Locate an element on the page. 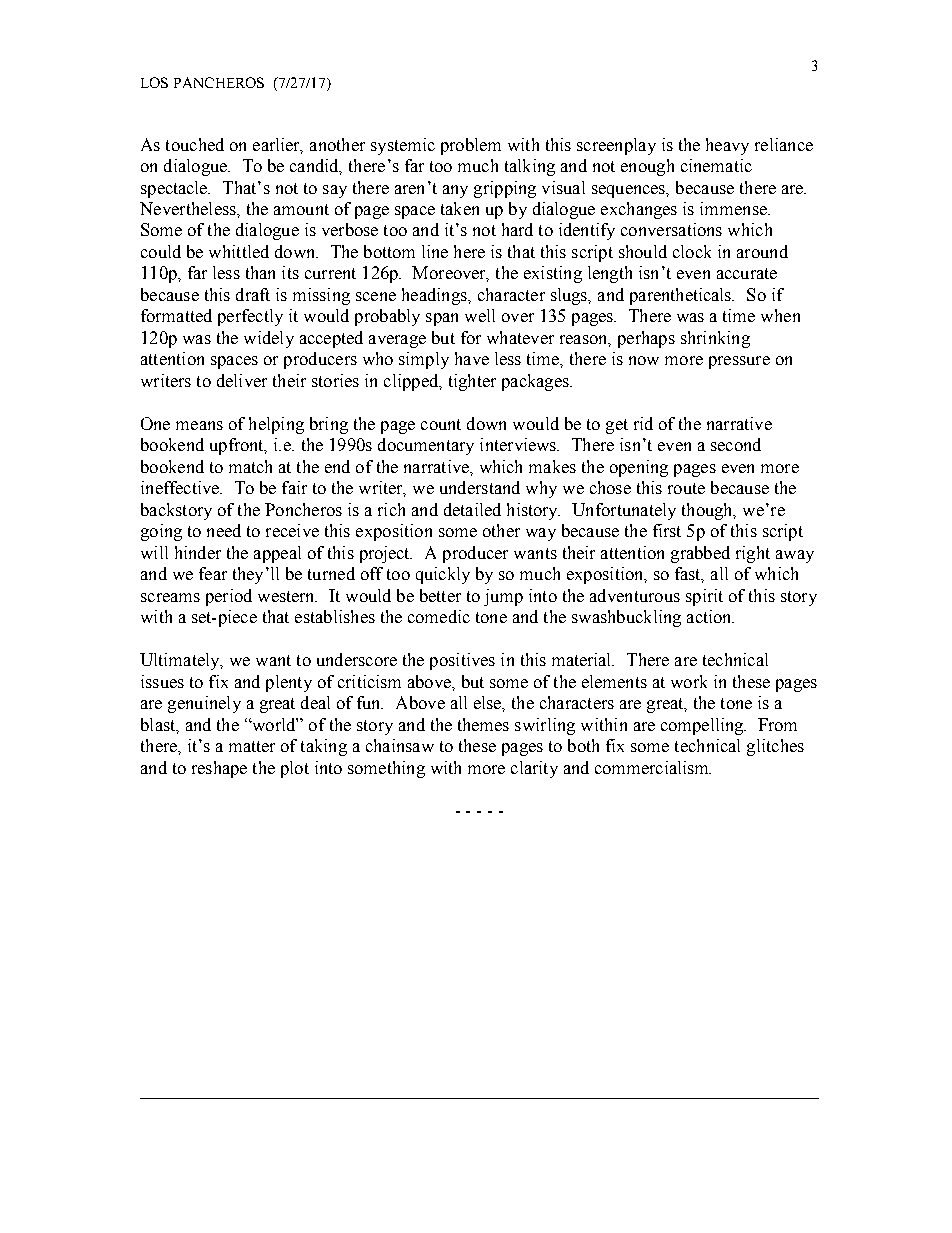 Image resolution: width=952 pixels, height=1233 pixels. action is located at coordinates (710, 616).
